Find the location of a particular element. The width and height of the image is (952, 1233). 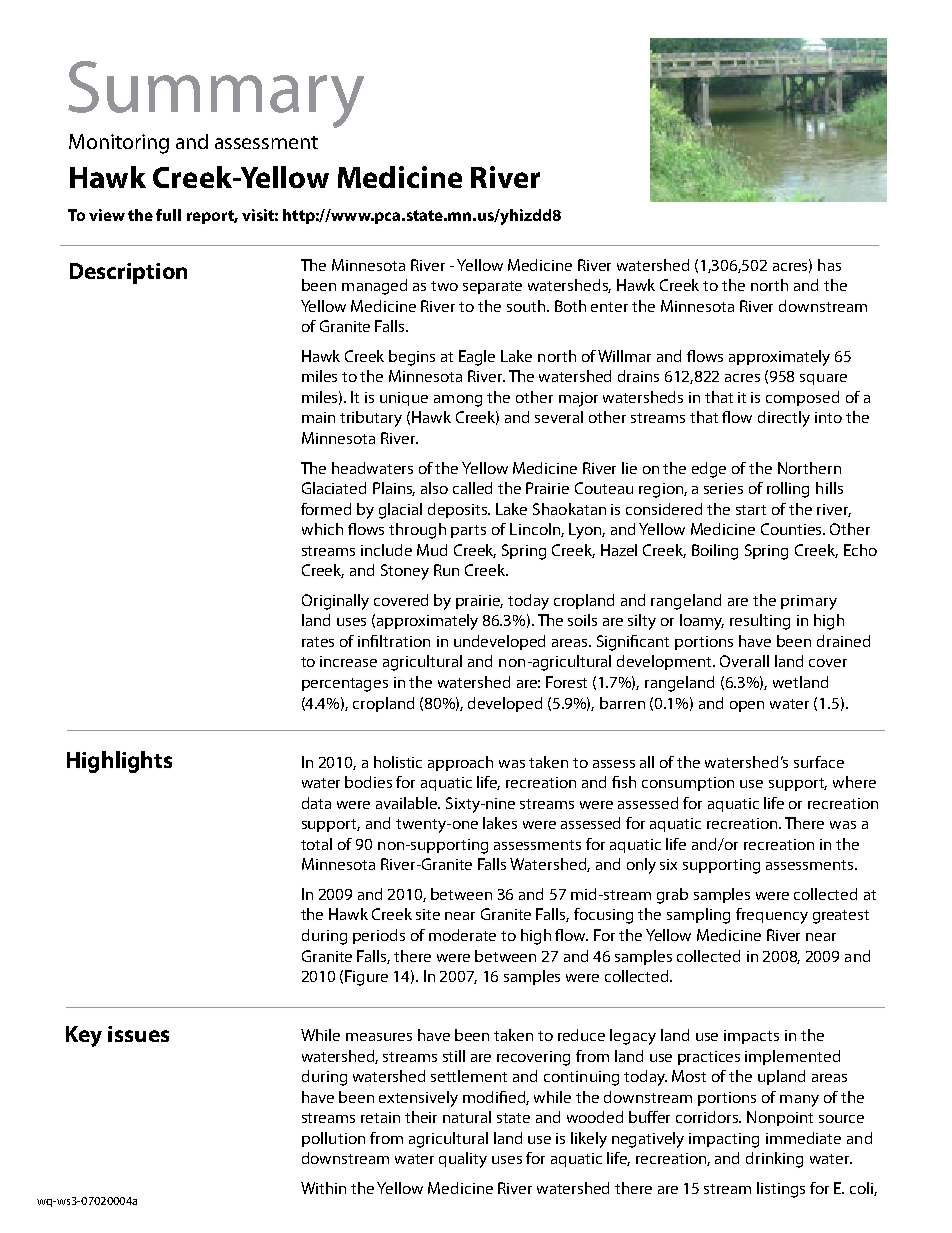

surface is located at coordinates (819, 762).
